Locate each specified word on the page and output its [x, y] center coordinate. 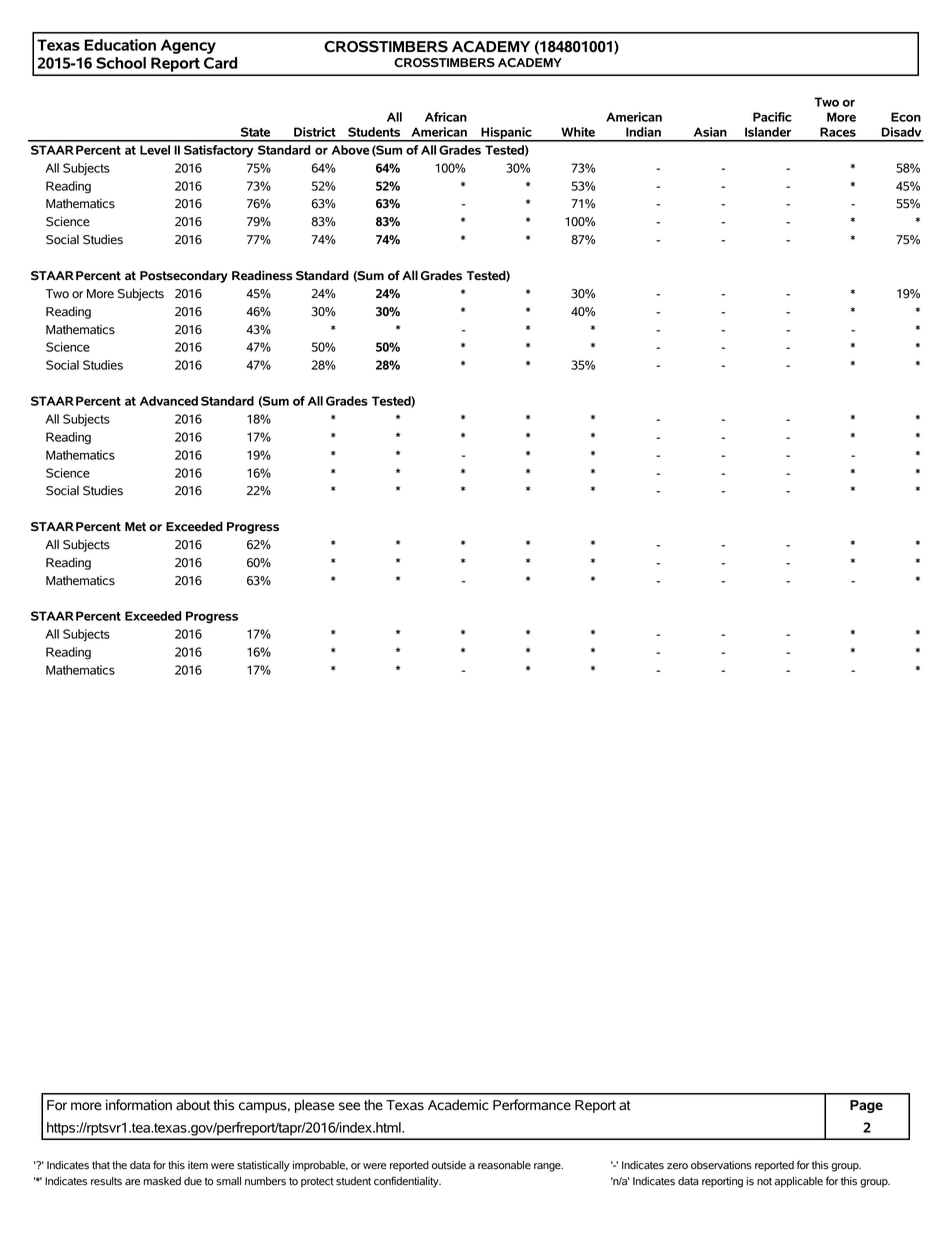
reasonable [504, 1165]
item [198, 1165]
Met [135, 526]
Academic [458, 1105]
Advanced [169, 401]
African [446, 117]
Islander [768, 132]
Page [866, 1106]
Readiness [262, 275]
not [764, 1181]
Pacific [772, 117]
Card [220, 63]
